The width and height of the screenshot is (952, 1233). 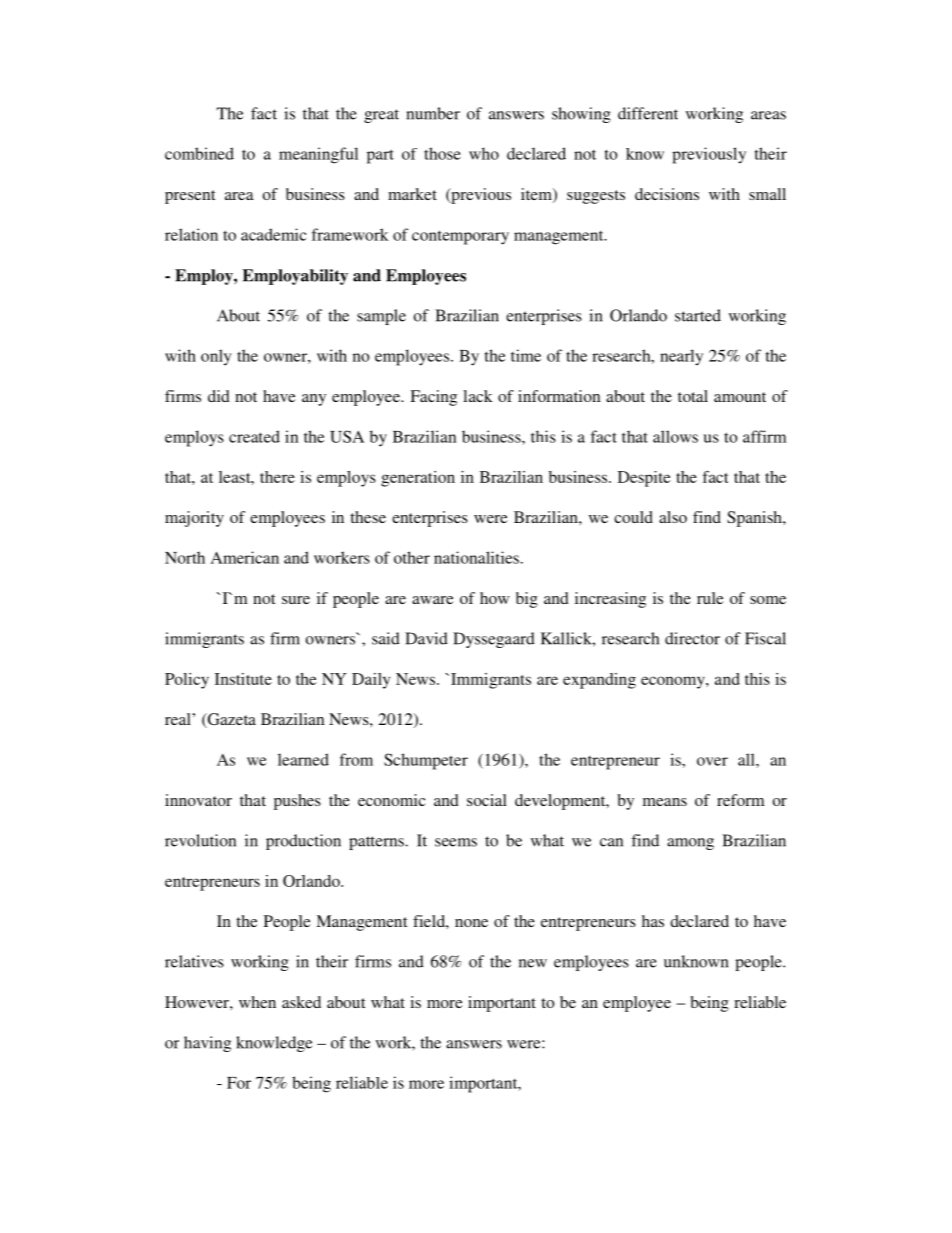 What do you see at coordinates (484, 153) in the screenshot?
I see `who` at bounding box center [484, 153].
